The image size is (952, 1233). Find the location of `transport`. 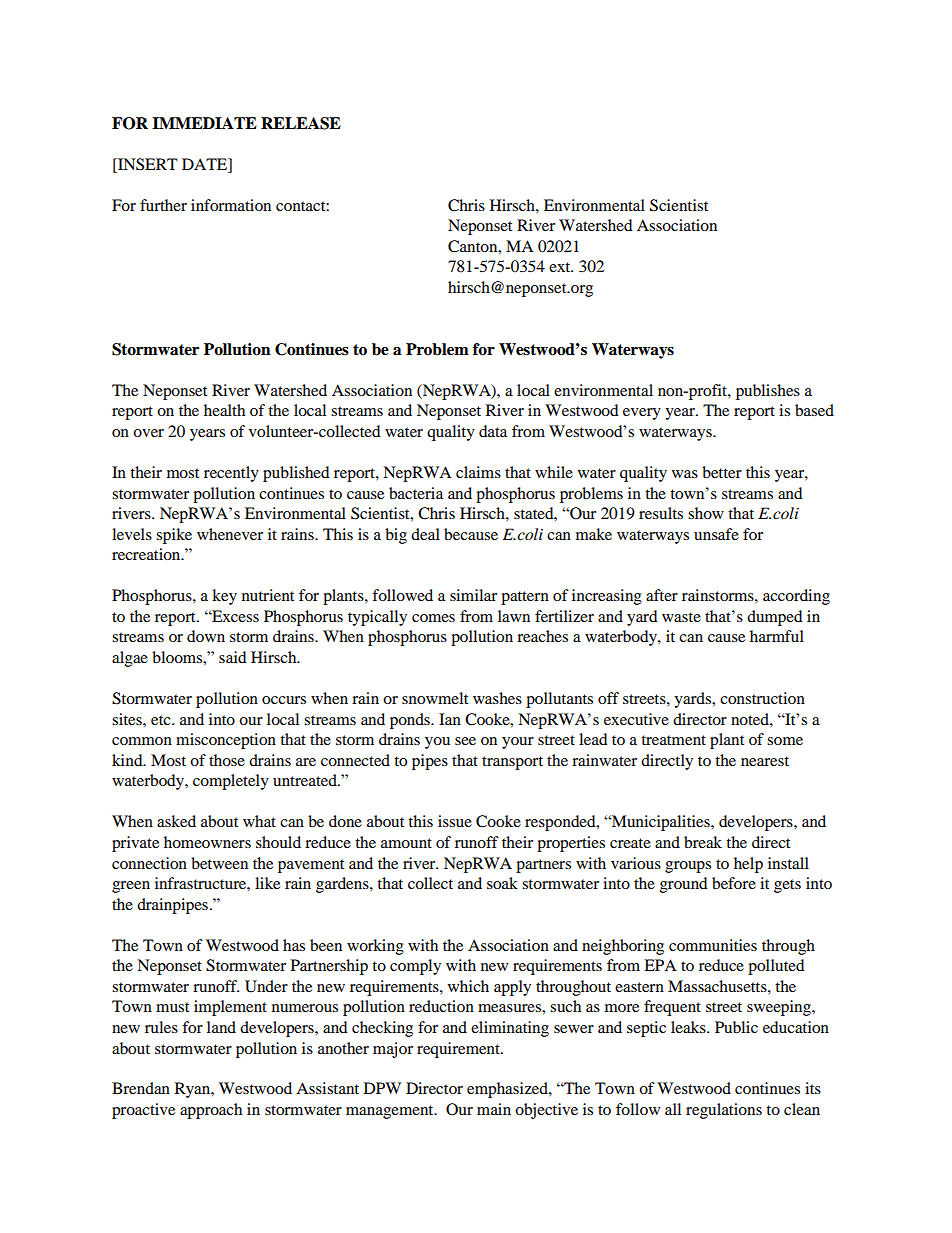

transport is located at coordinates (512, 763).
